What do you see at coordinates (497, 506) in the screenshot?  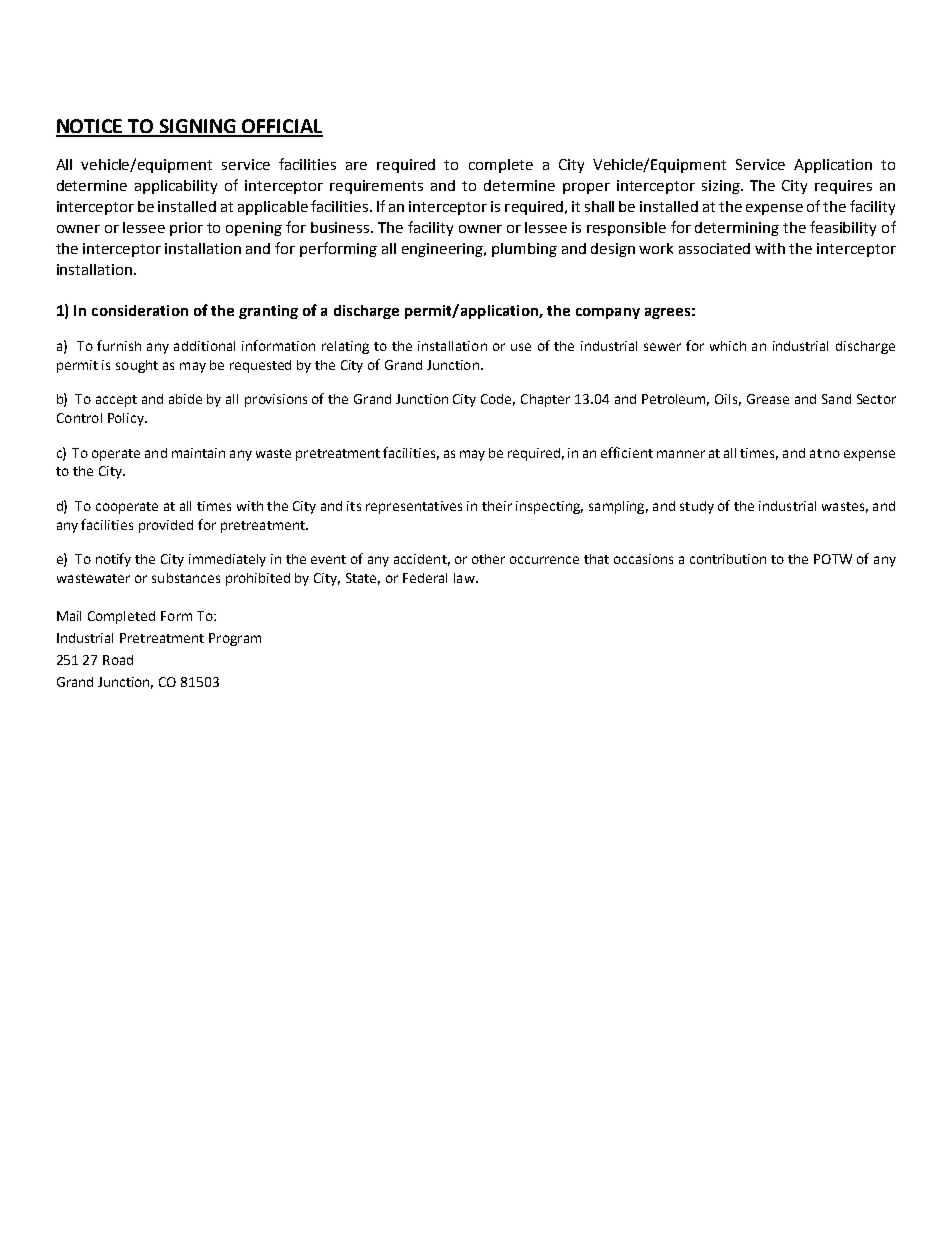 I see `their` at bounding box center [497, 506].
